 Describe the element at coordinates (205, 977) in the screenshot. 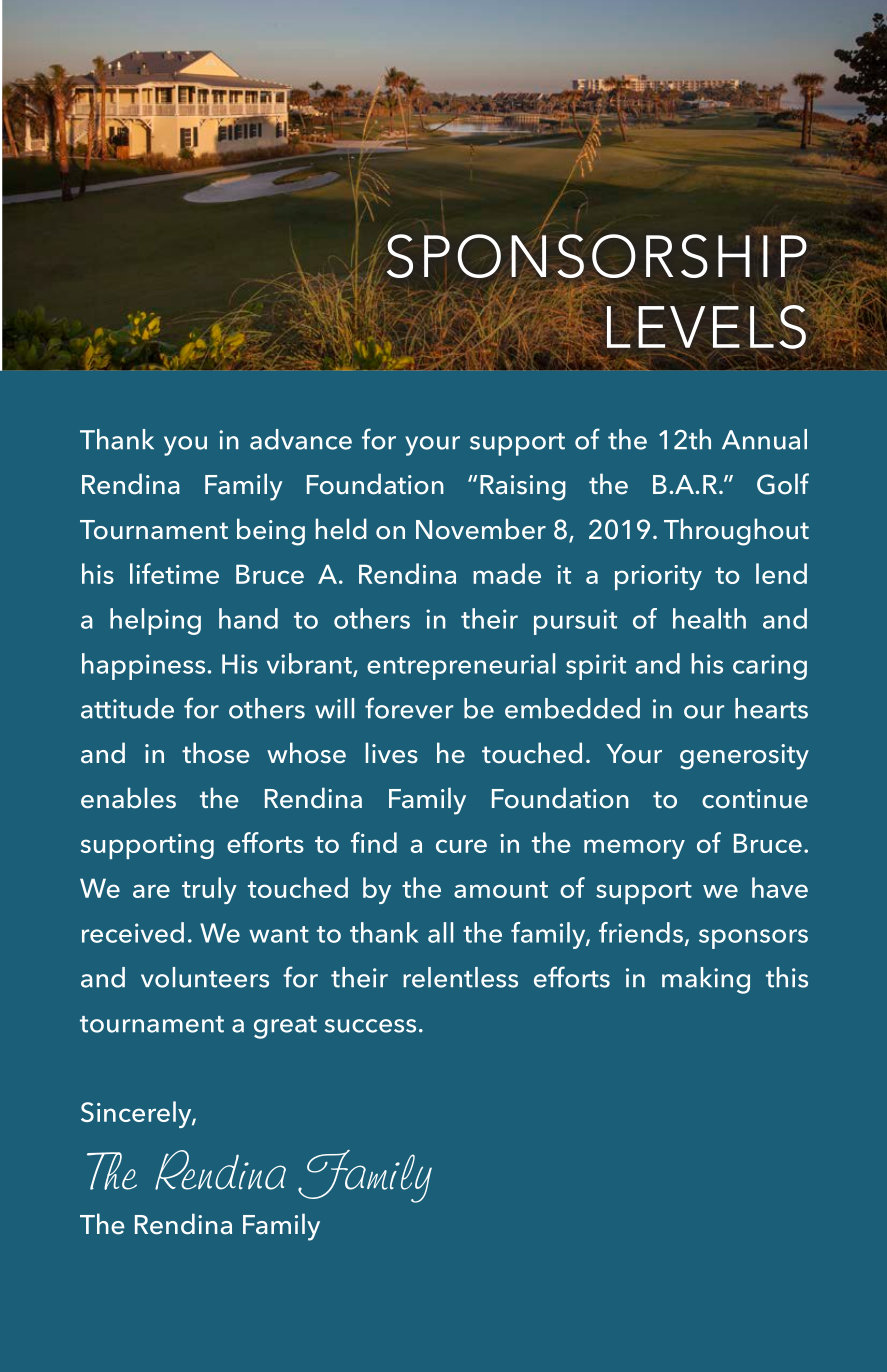

I see `volunteers` at that location.
